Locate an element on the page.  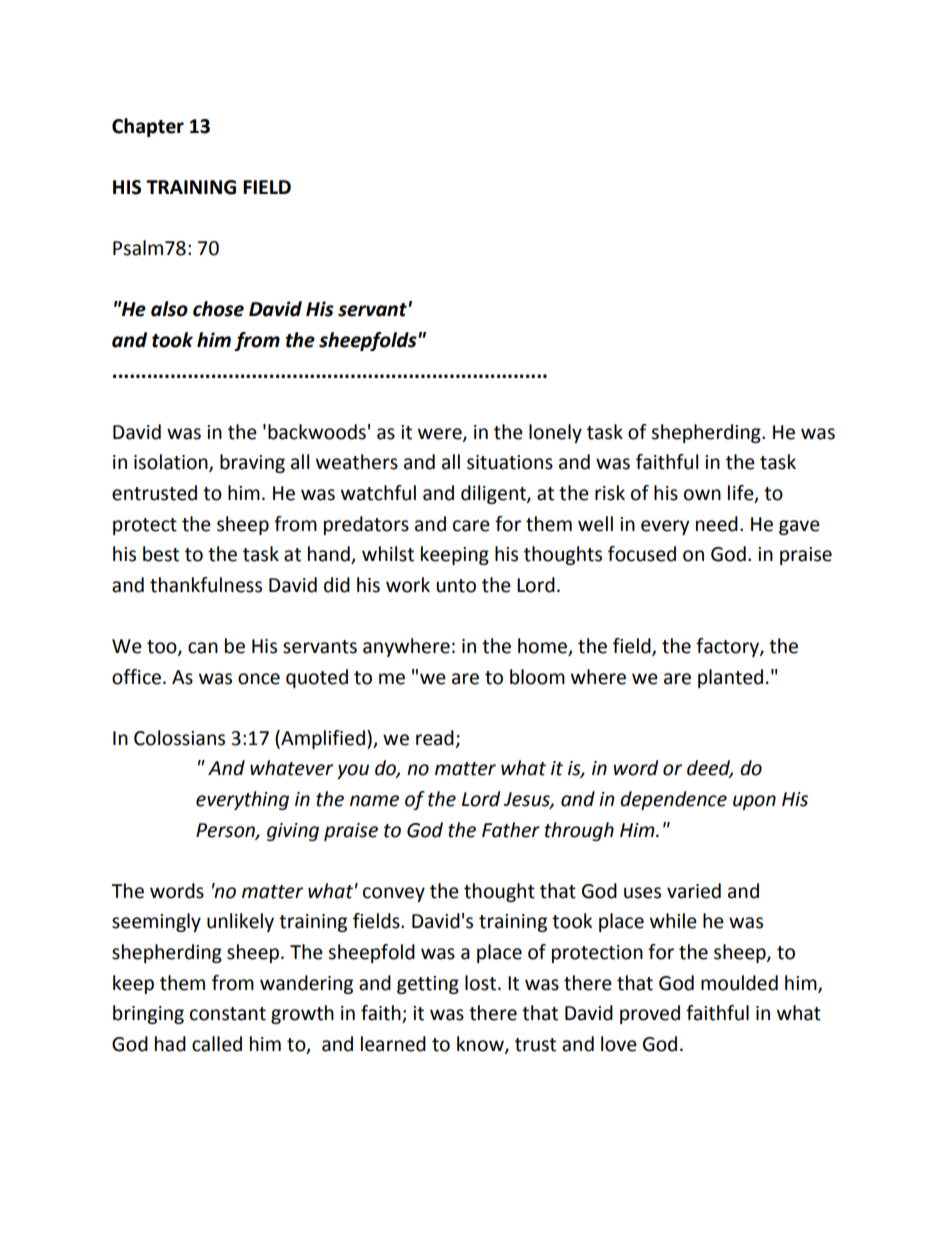
unto is located at coordinates (456, 586).
